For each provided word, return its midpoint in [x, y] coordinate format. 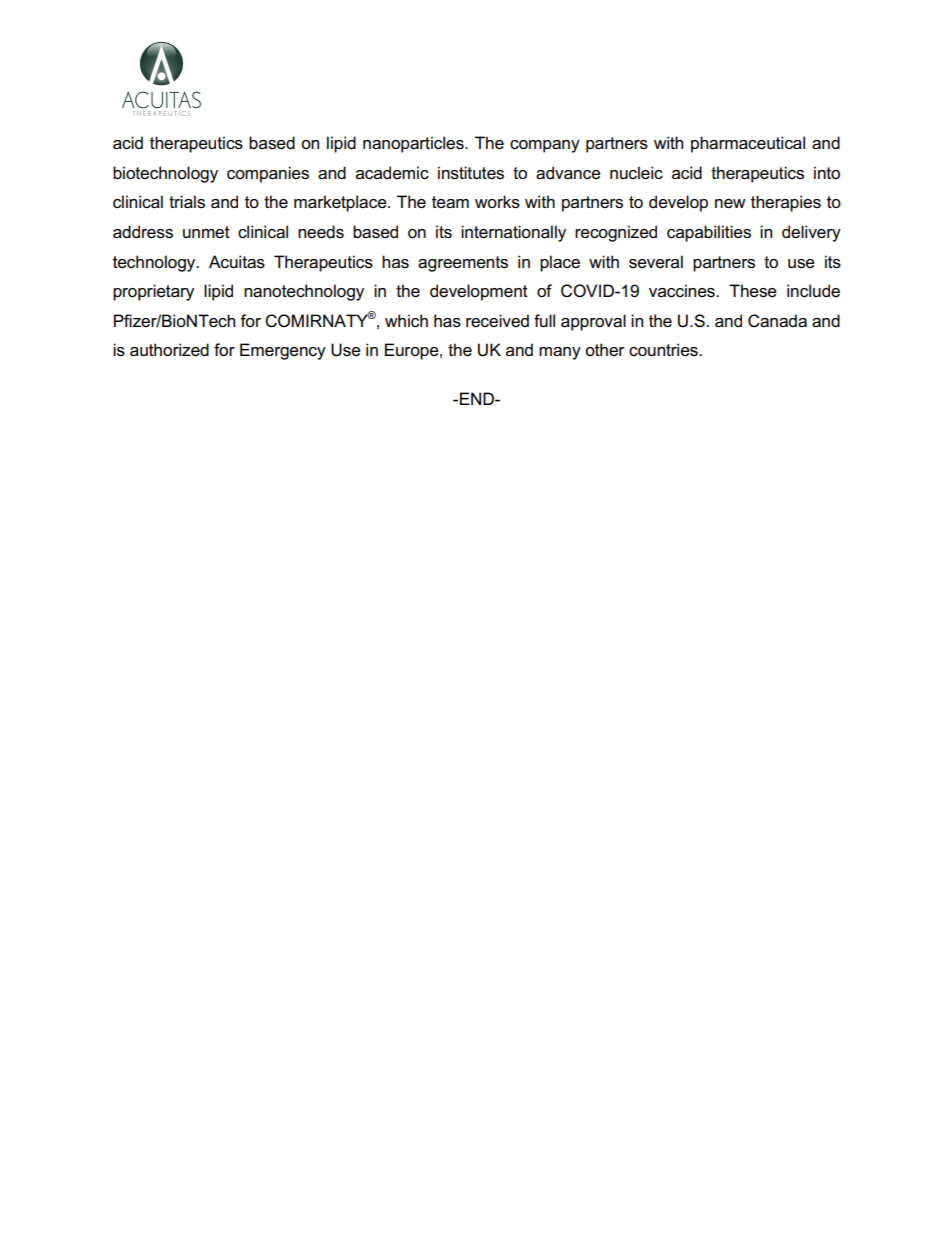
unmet [206, 232]
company [545, 146]
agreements [463, 264]
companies [268, 174]
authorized [169, 350]
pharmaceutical [748, 144]
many [560, 353]
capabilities [709, 233]
